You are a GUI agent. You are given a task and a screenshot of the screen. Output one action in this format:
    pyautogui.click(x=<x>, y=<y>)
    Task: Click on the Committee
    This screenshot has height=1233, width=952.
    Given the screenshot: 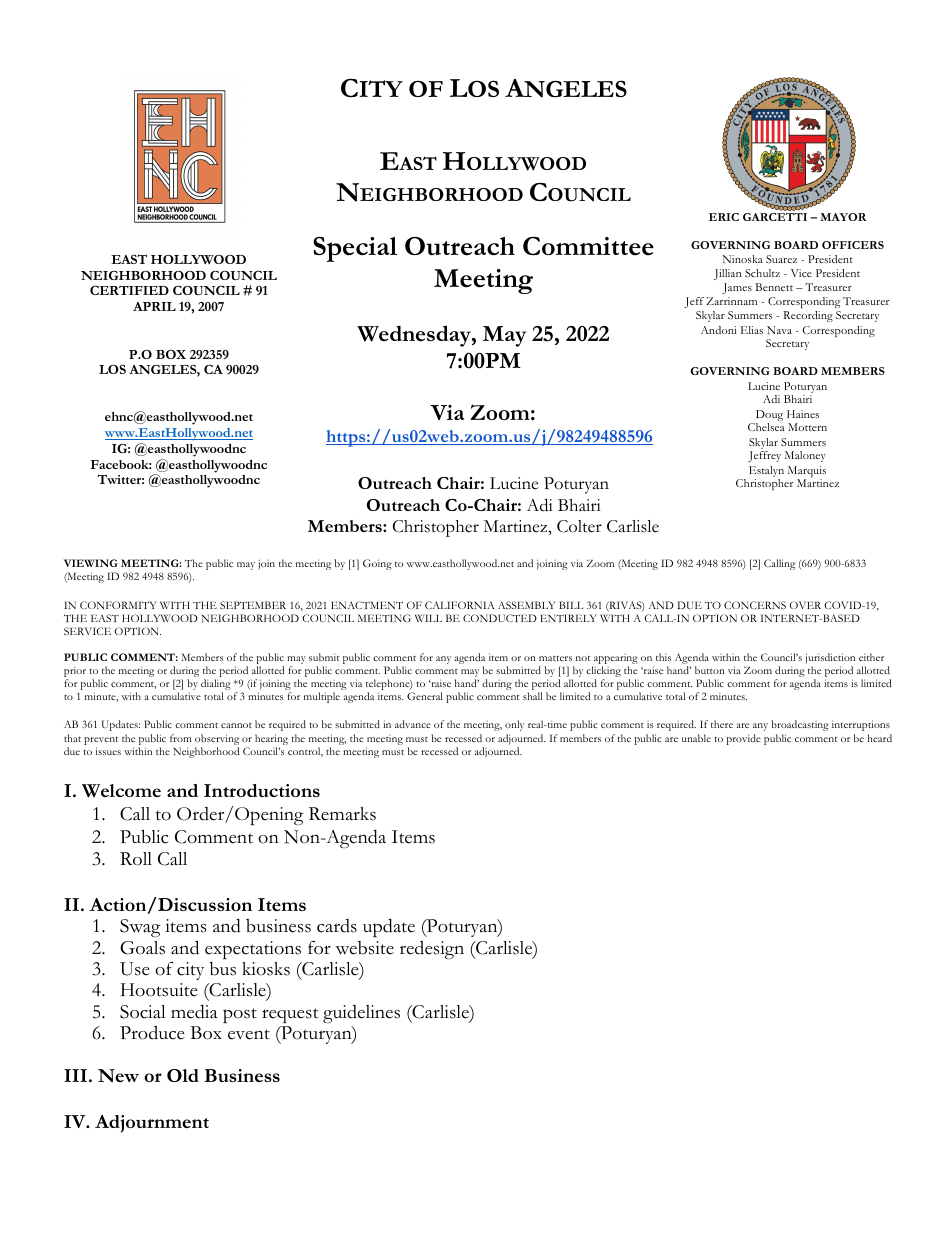 What is the action you would take?
    pyautogui.click(x=588, y=246)
